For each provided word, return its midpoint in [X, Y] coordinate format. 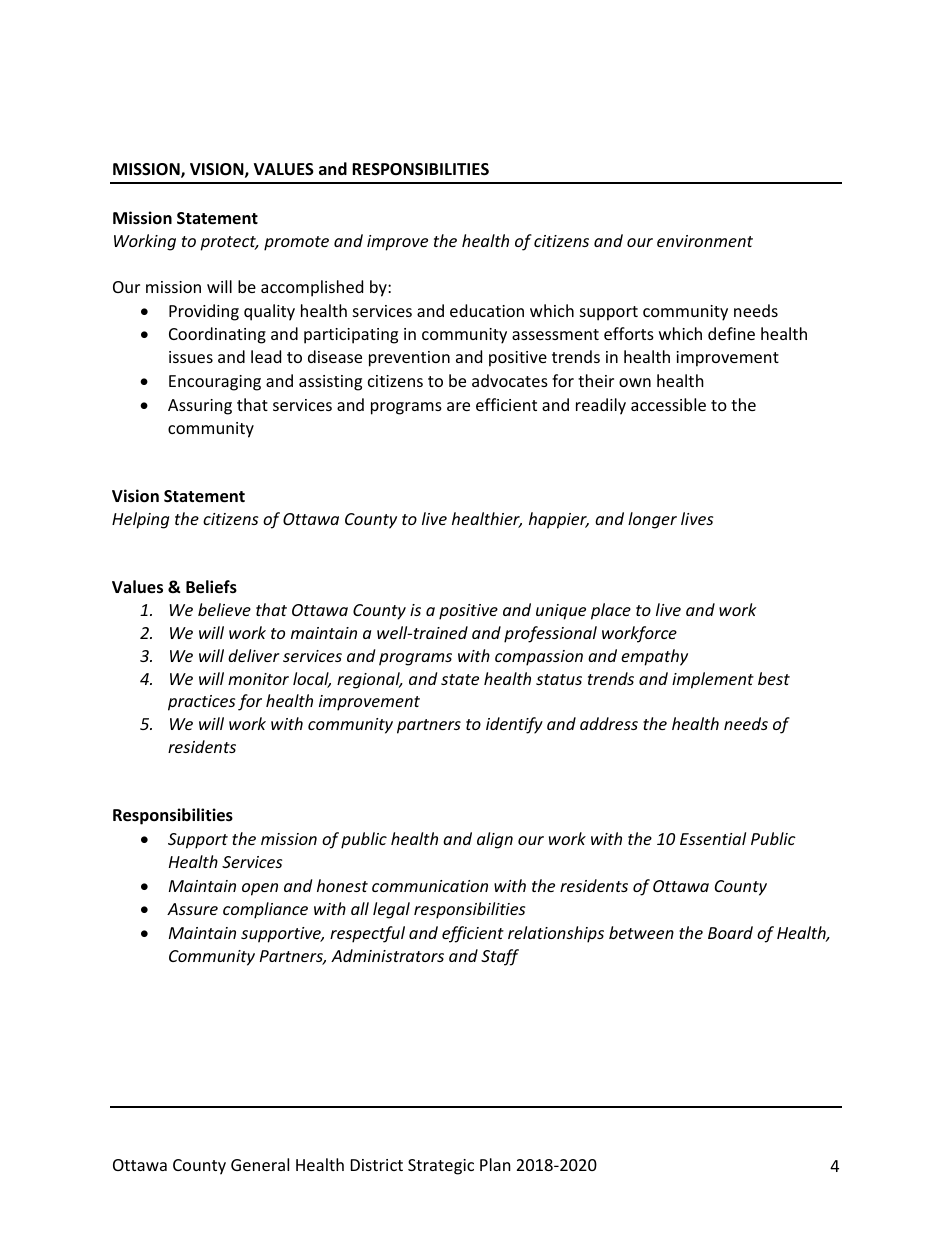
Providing [204, 312]
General [260, 1164]
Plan [495, 1164]
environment [705, 241]
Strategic [441, 1167]
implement [713, 680]
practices [201, 703]
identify [514, 725]
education [487, 310]
